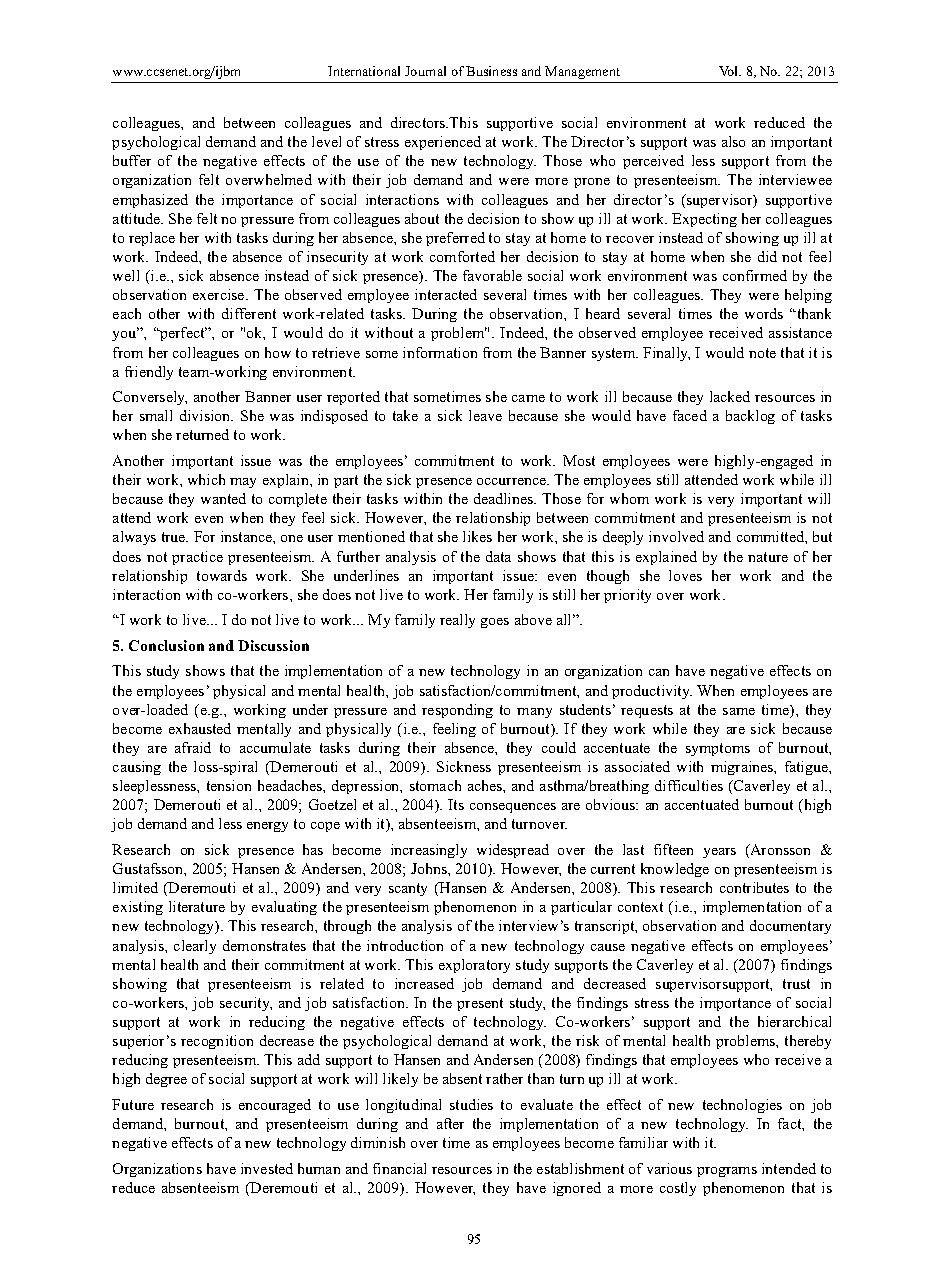 This document has height=1288, width=948. I want to click on loves, so click(685, 575).
